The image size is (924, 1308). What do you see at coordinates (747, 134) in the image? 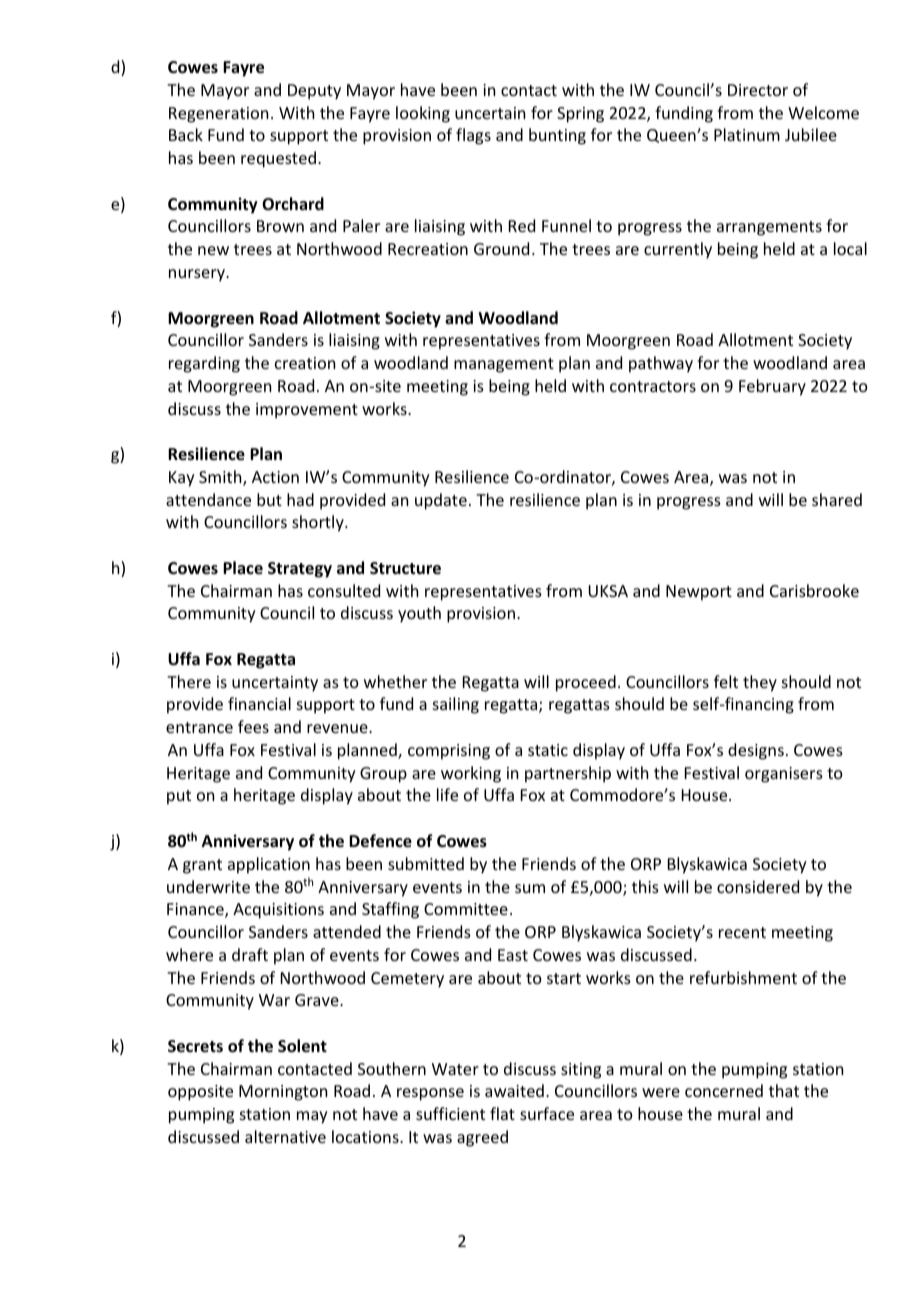
I see `Platinum` at bounding box center [747, 134].
